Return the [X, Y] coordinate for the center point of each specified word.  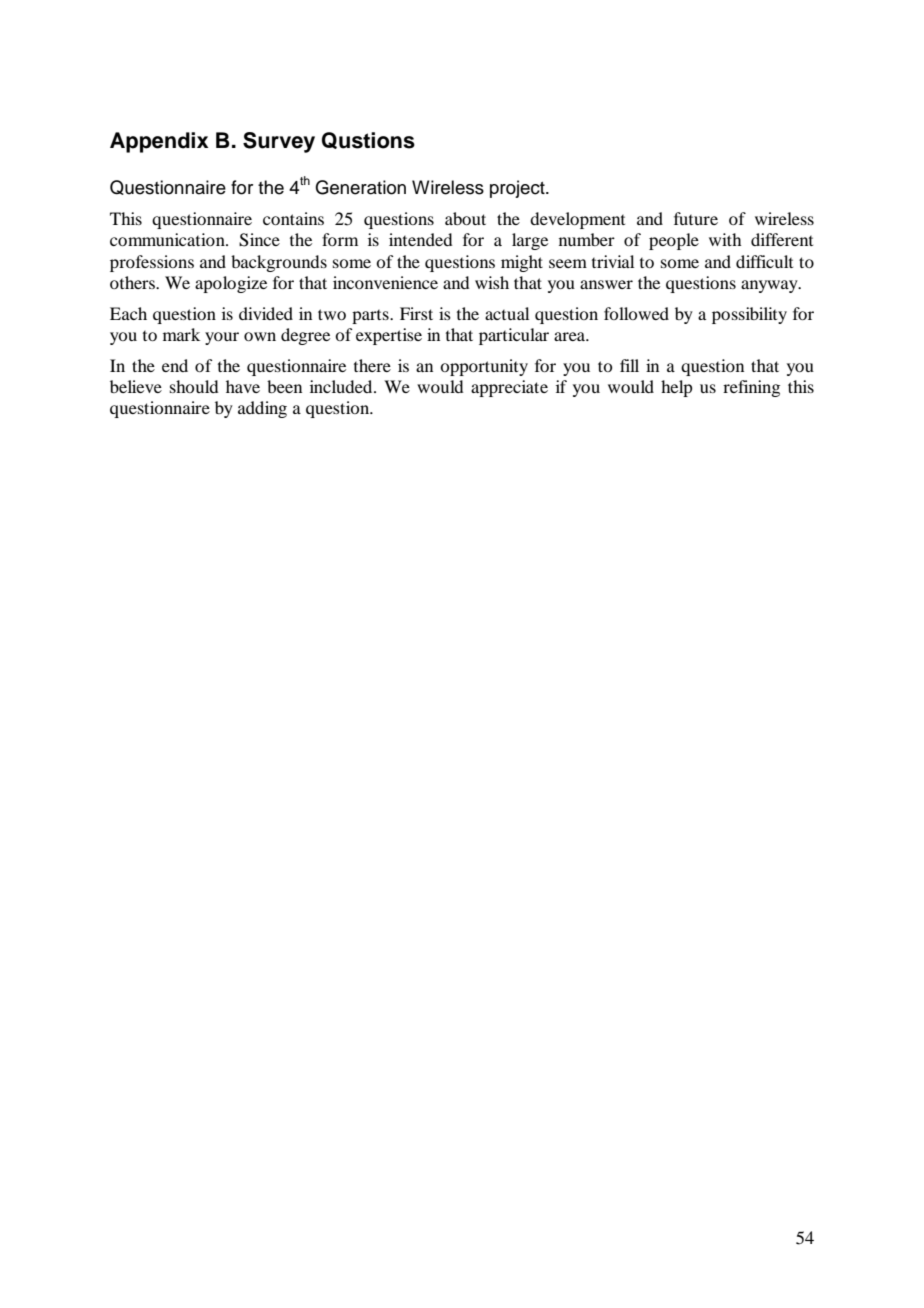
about [465, 218]
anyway [770, 286]
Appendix [159, 142]
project [518, 189]
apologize [231, 284]
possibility [749, 315]
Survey [279, 142]
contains [293, 218]
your [222, 338]
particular [514, 336]
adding [262, 409]
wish [492, 282]
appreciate [509, 388]
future [696, 218]
